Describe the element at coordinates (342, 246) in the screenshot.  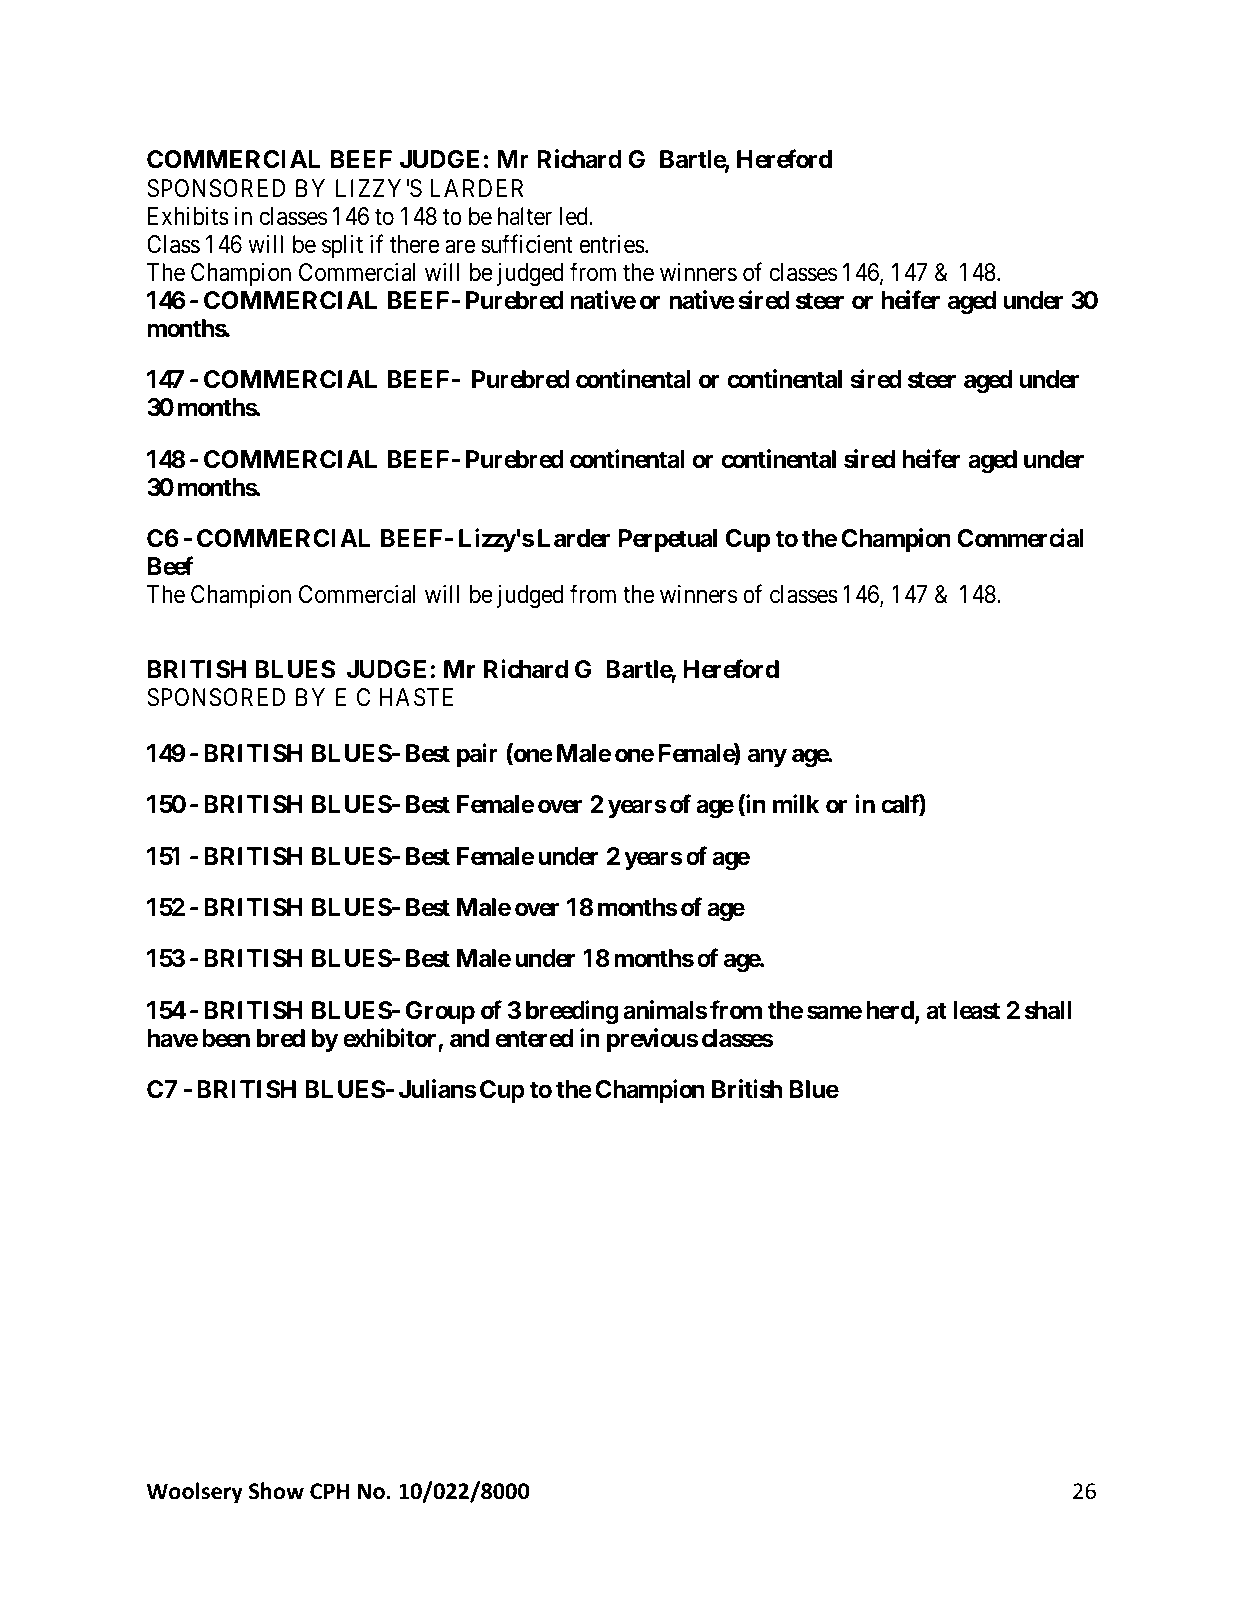
I see `split` at that location.
